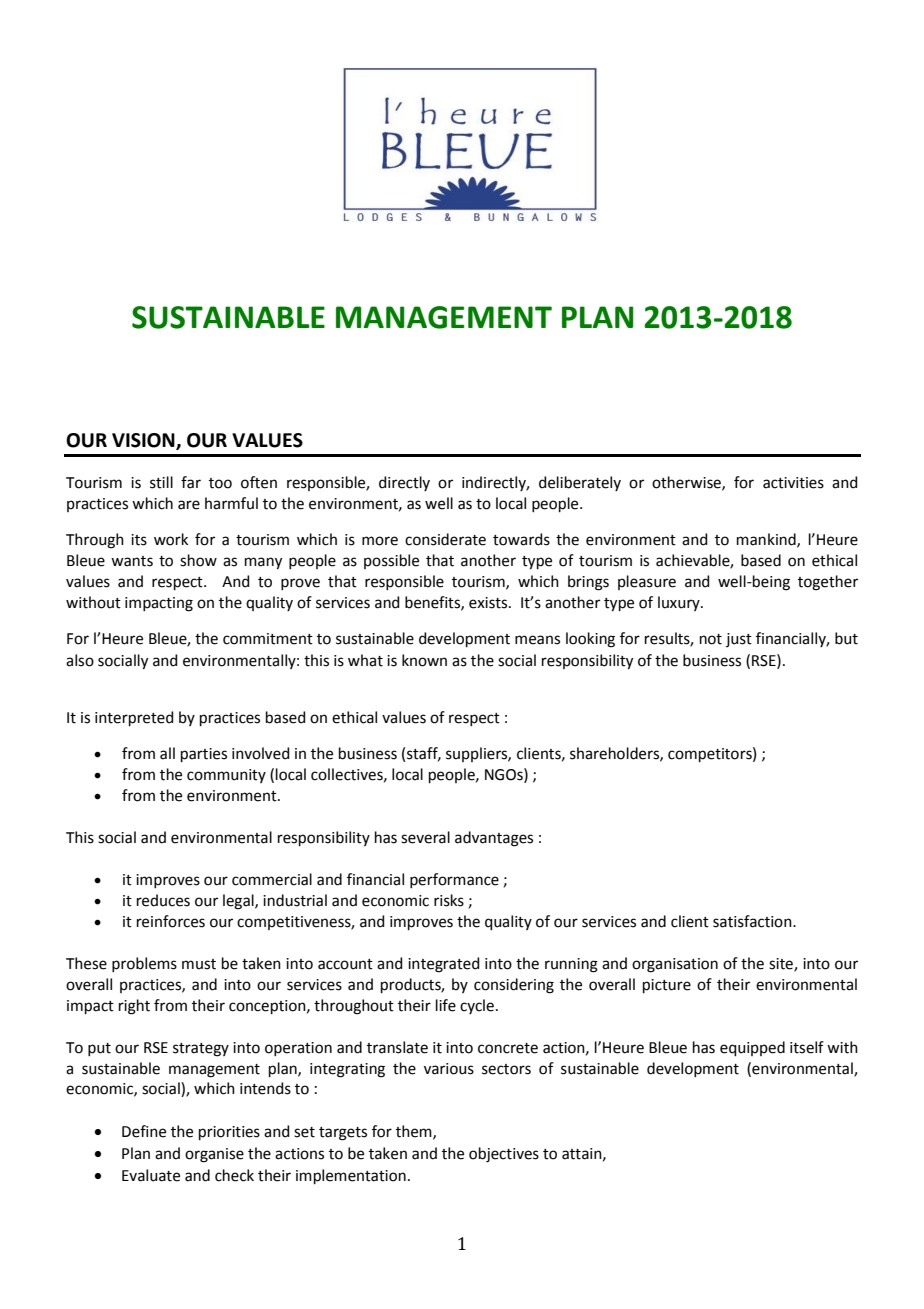 The image size is (924, 1309). What do you see at coordinates (782, 965) in the screenshot?
I see `site` at bounding box center [782, 965].
